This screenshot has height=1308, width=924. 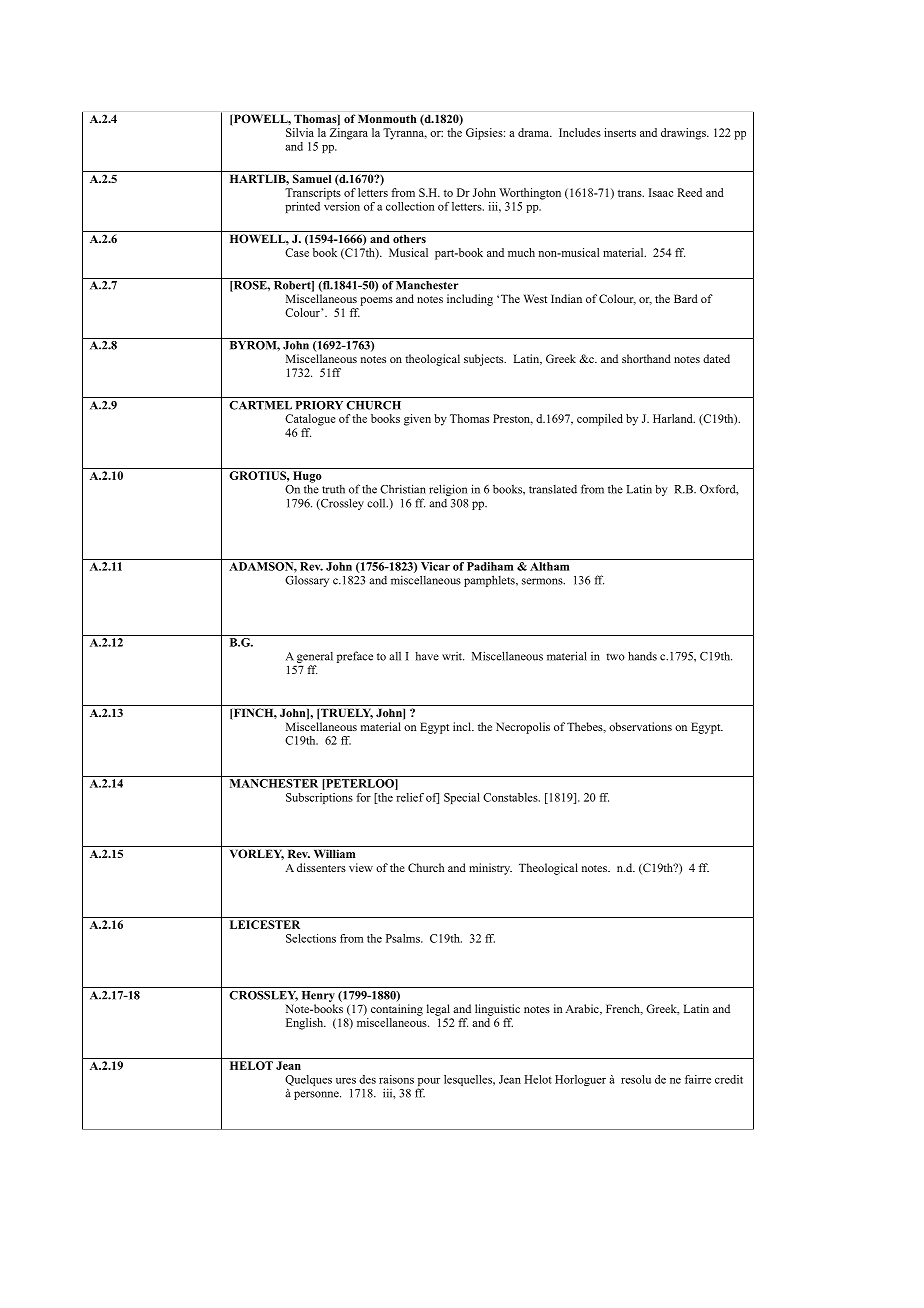 What do you see at coordinates (523, 728) in the screenshot?
I see `Necropolis` at bounding box center [523, 728].
